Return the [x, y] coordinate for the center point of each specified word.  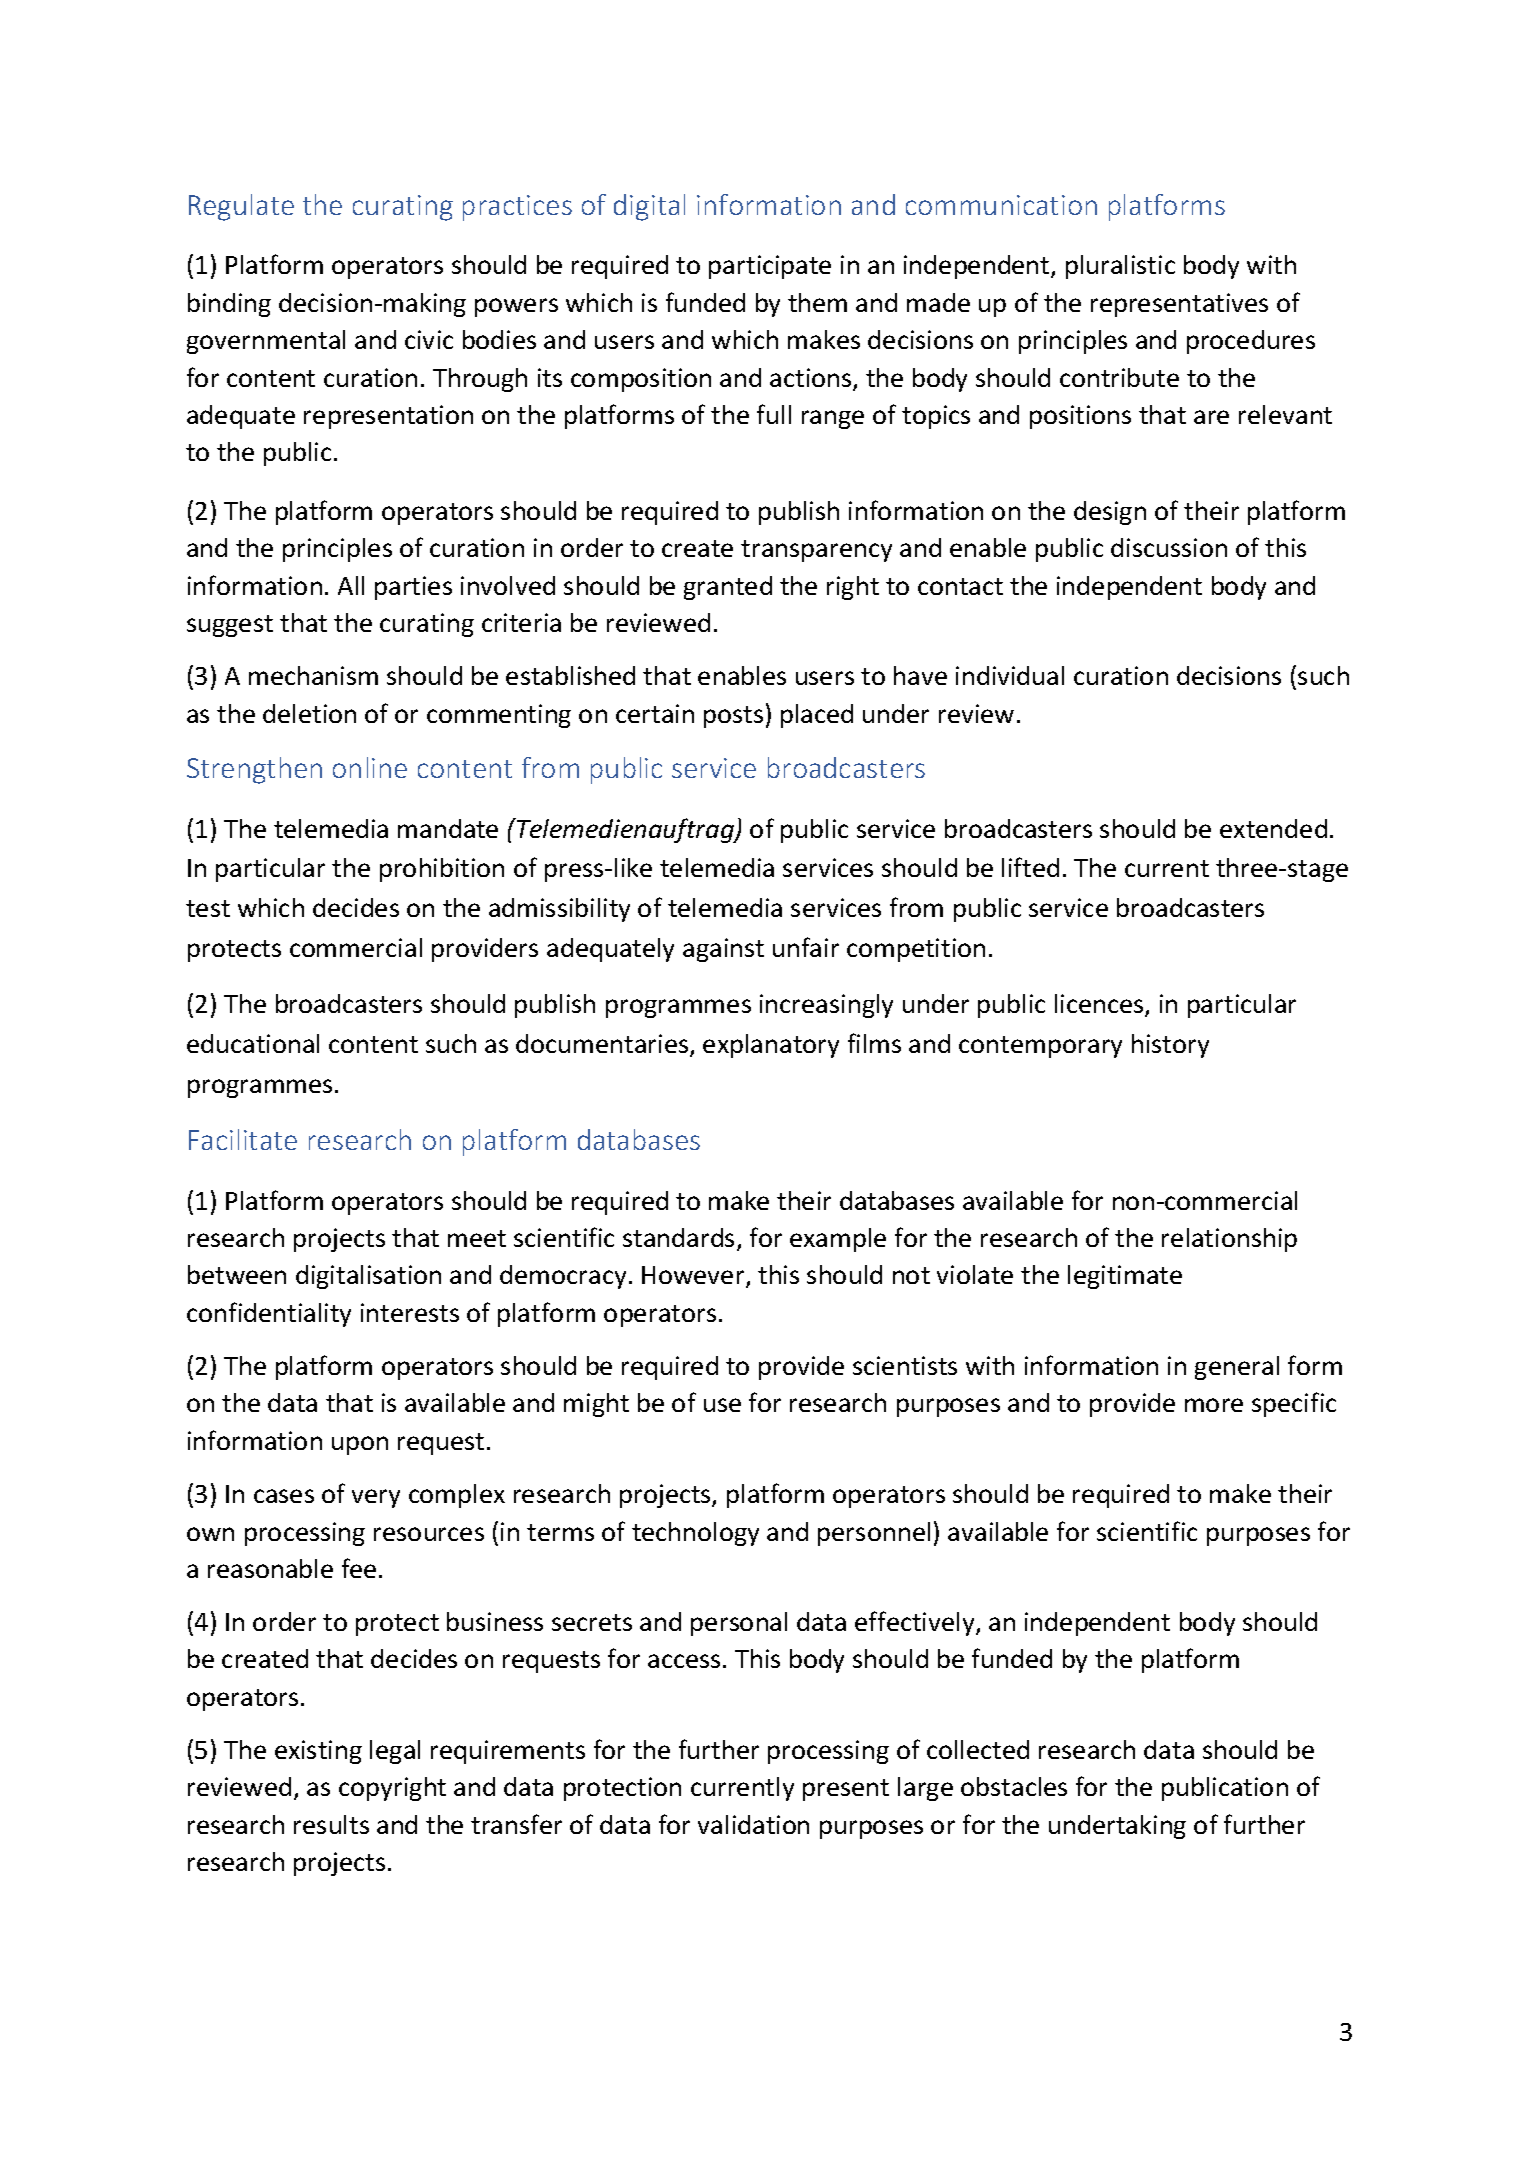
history [1170, 1046]
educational [253, 1043]
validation [753, 1824]
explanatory [771, 1046]
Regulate [241, 207]
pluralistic [1120, 267]
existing [318, 1752]
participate [770, 267]
